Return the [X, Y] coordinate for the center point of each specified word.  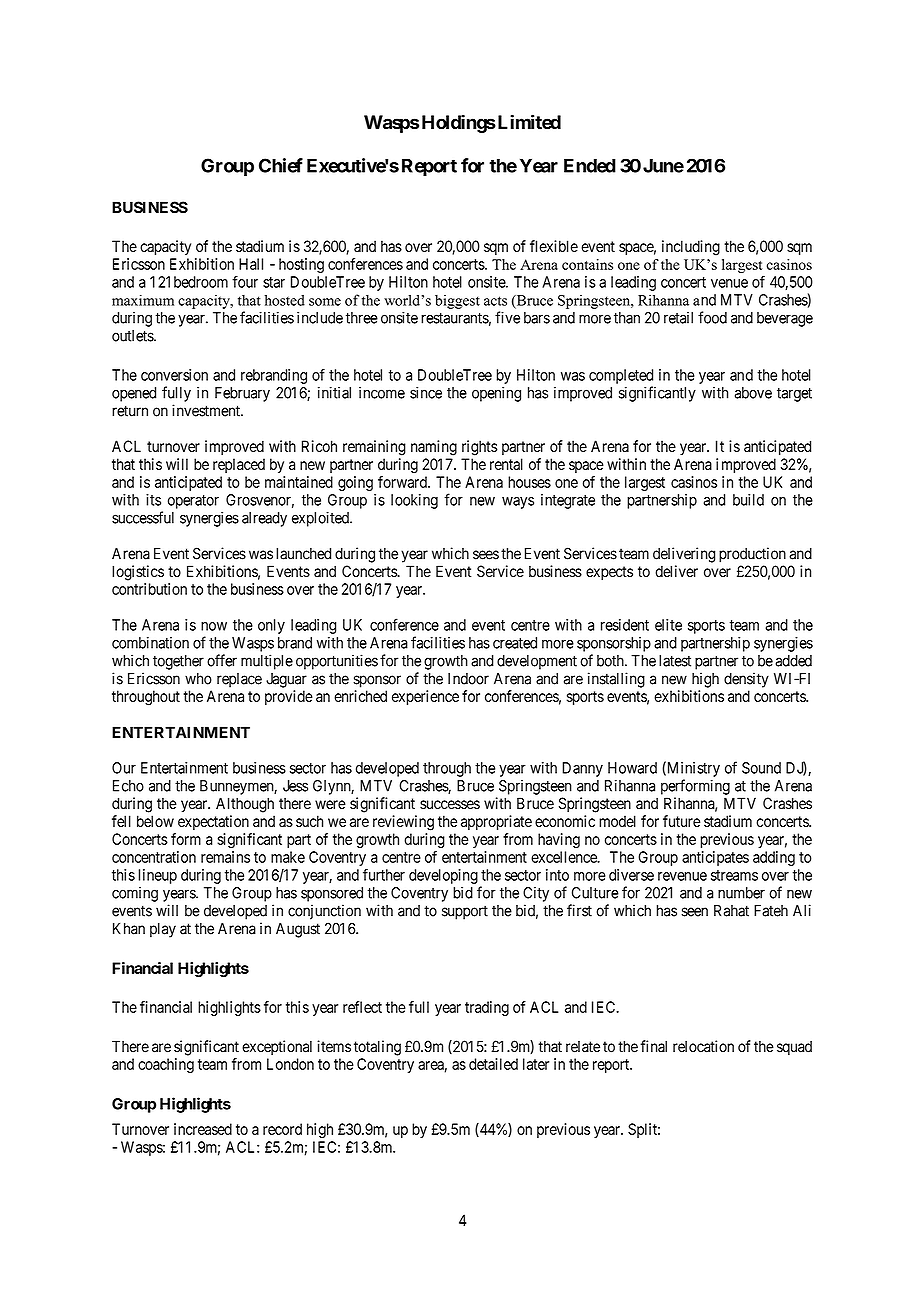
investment [207, 410]
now [214, 626]
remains [225, 857]
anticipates [715, 858]
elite [668, 625]
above [753, 393]
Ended [590, 165]
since [426, 392]
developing [443, 876]
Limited [528, 122]
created [515, 643]
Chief [281, 165]
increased [203, 1129]
